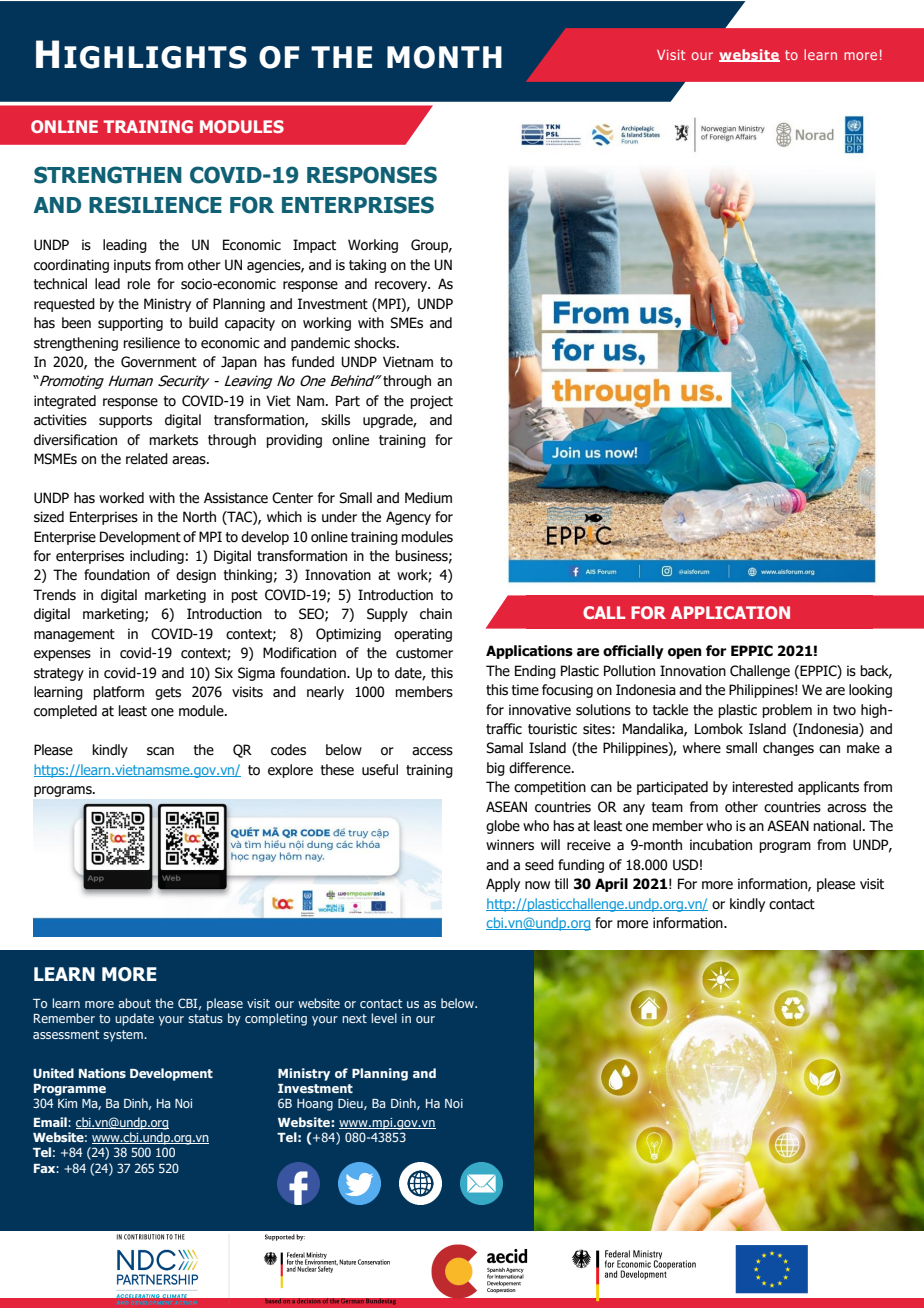 This screenshot has height=1308, width=924. I want to click on inputs, so click(132, 266).
